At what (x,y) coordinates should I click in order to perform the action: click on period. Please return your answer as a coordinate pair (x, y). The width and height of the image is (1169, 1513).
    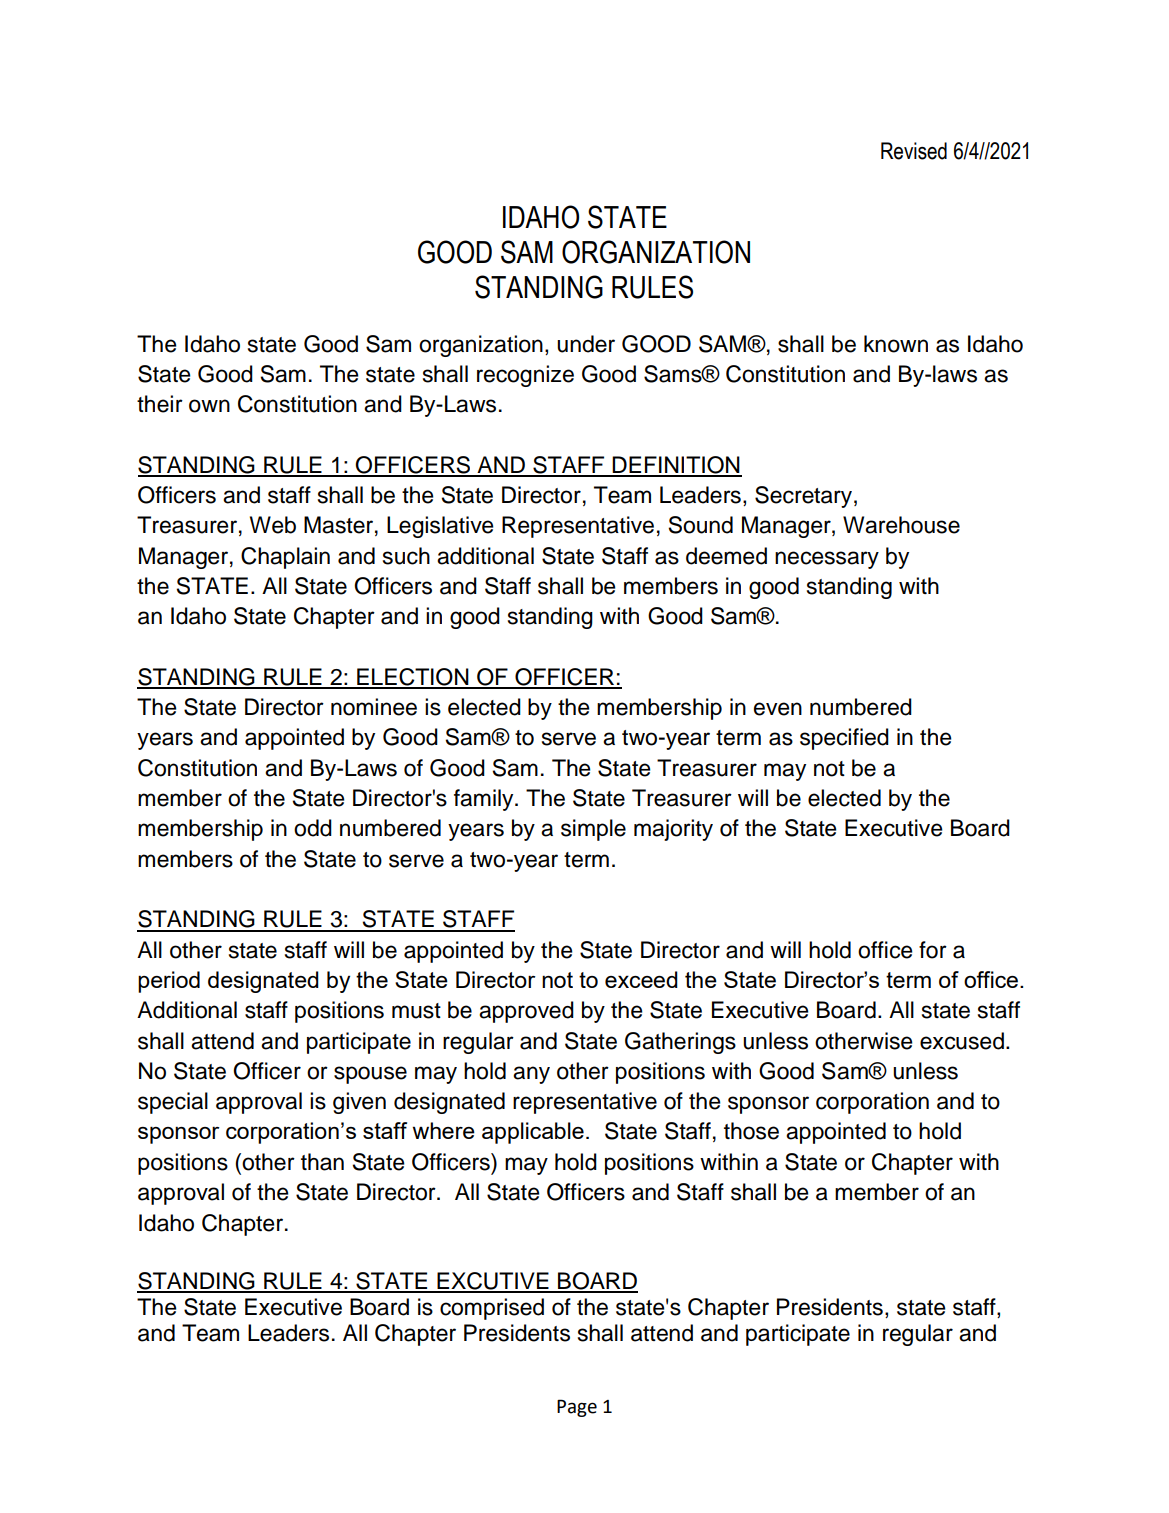
    Looking at the image, I should click on (169, 982).
